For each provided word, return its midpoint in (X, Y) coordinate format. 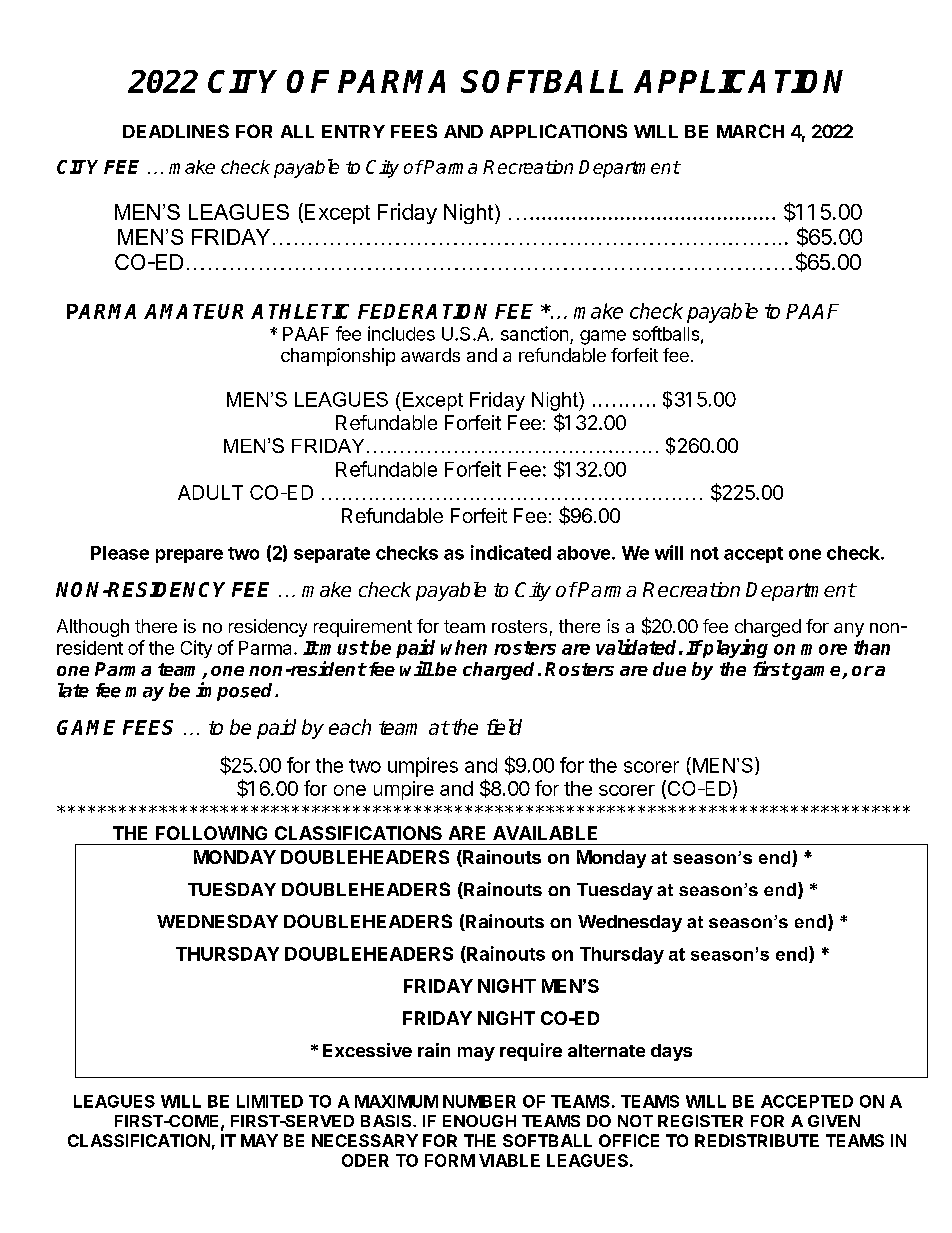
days (671, 1052)
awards (430, 355)
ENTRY (353, 131)
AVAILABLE (545, 833)
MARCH (750, 131)
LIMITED (270, 1101)
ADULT (210, 492)
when (464, 647)
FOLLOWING (211, 833)
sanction (534, 333)
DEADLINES (176, 131)
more (824, 649)
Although (93, 628)
